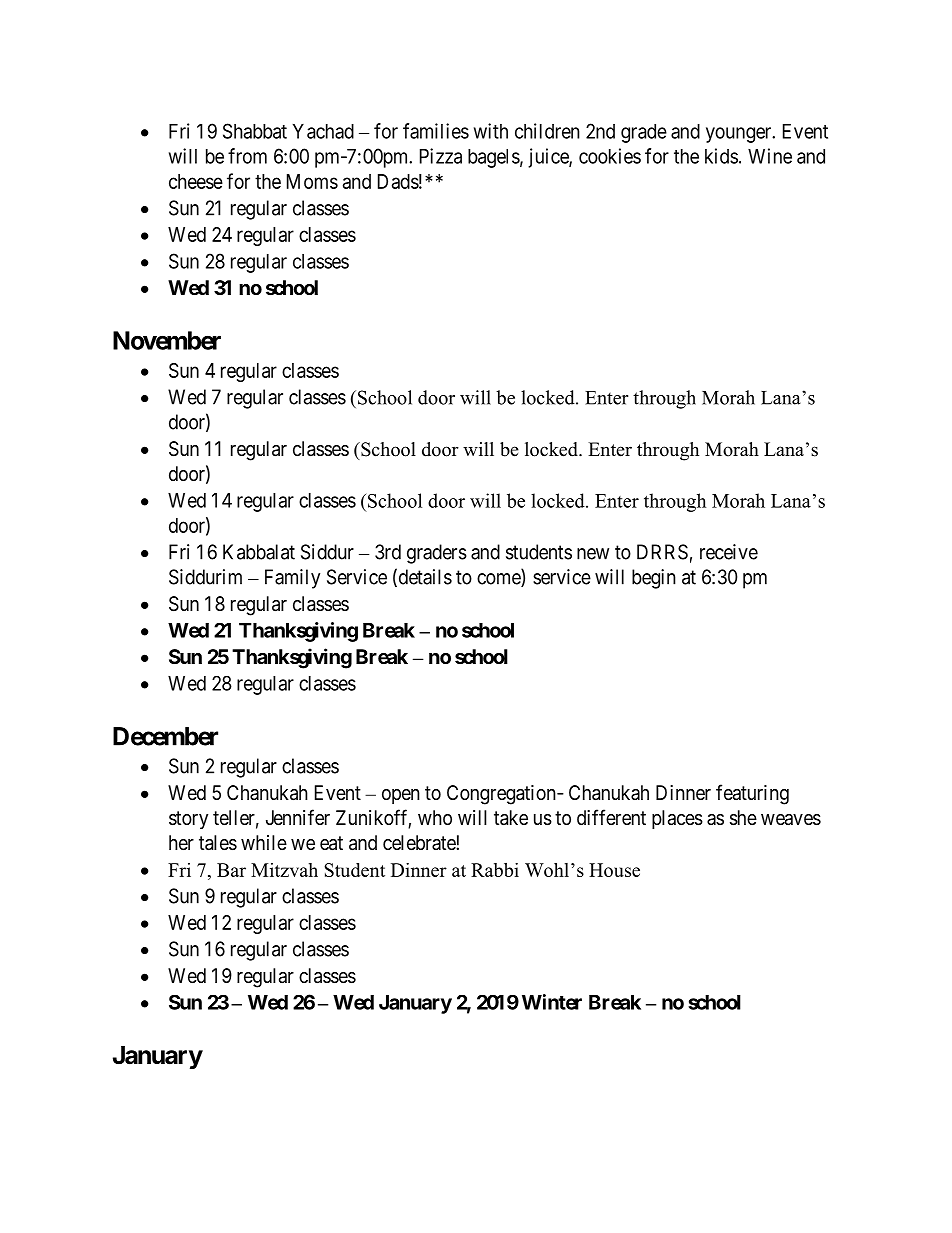 The image size is (952, 1233). What do you see at coordinates (752, 794) in the screenshot?
I see `featuring` at bounding box center [752, 794].
